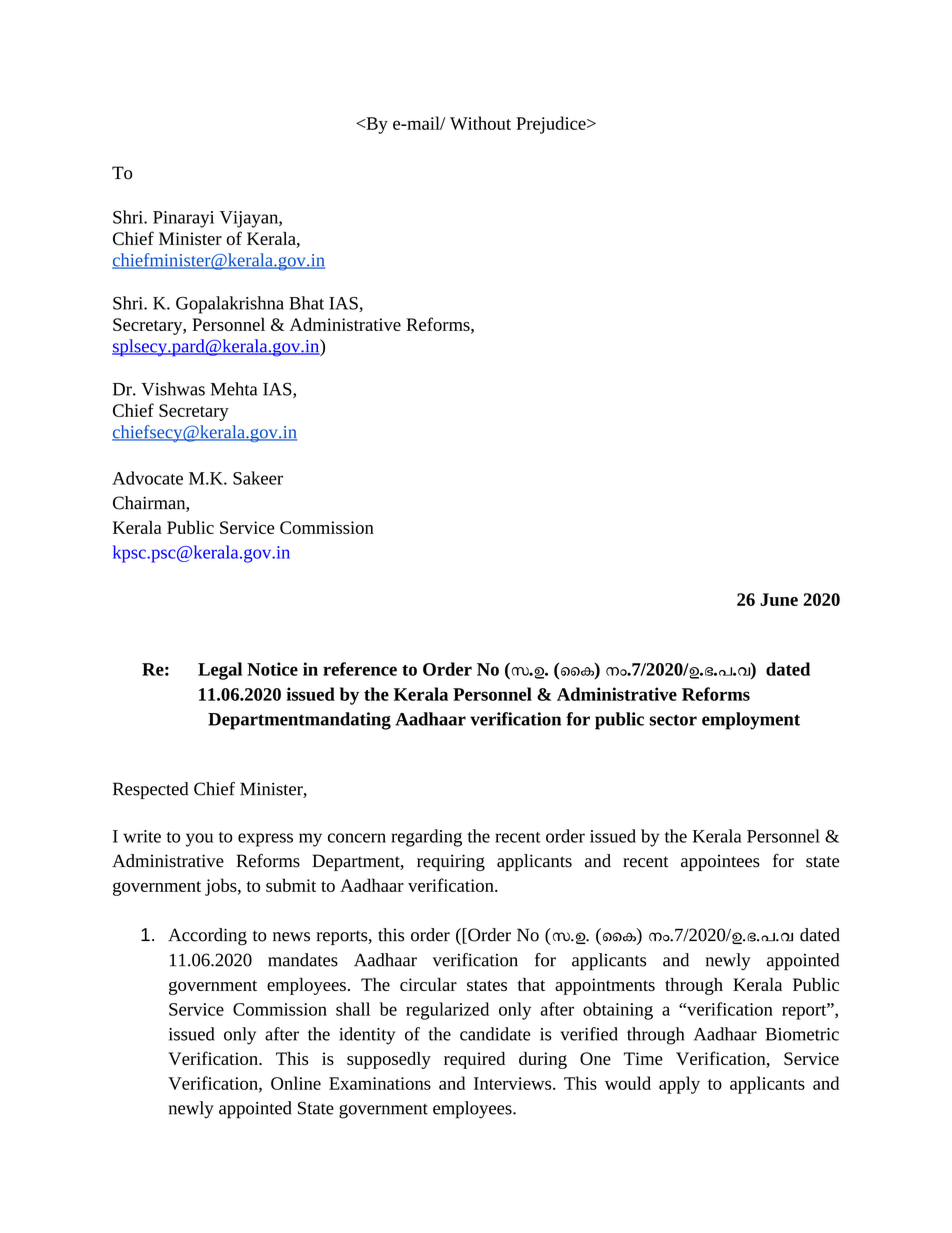 The width and height of the screenshot is (952, 1233). I want to click on Legal, so click(220, 671).
